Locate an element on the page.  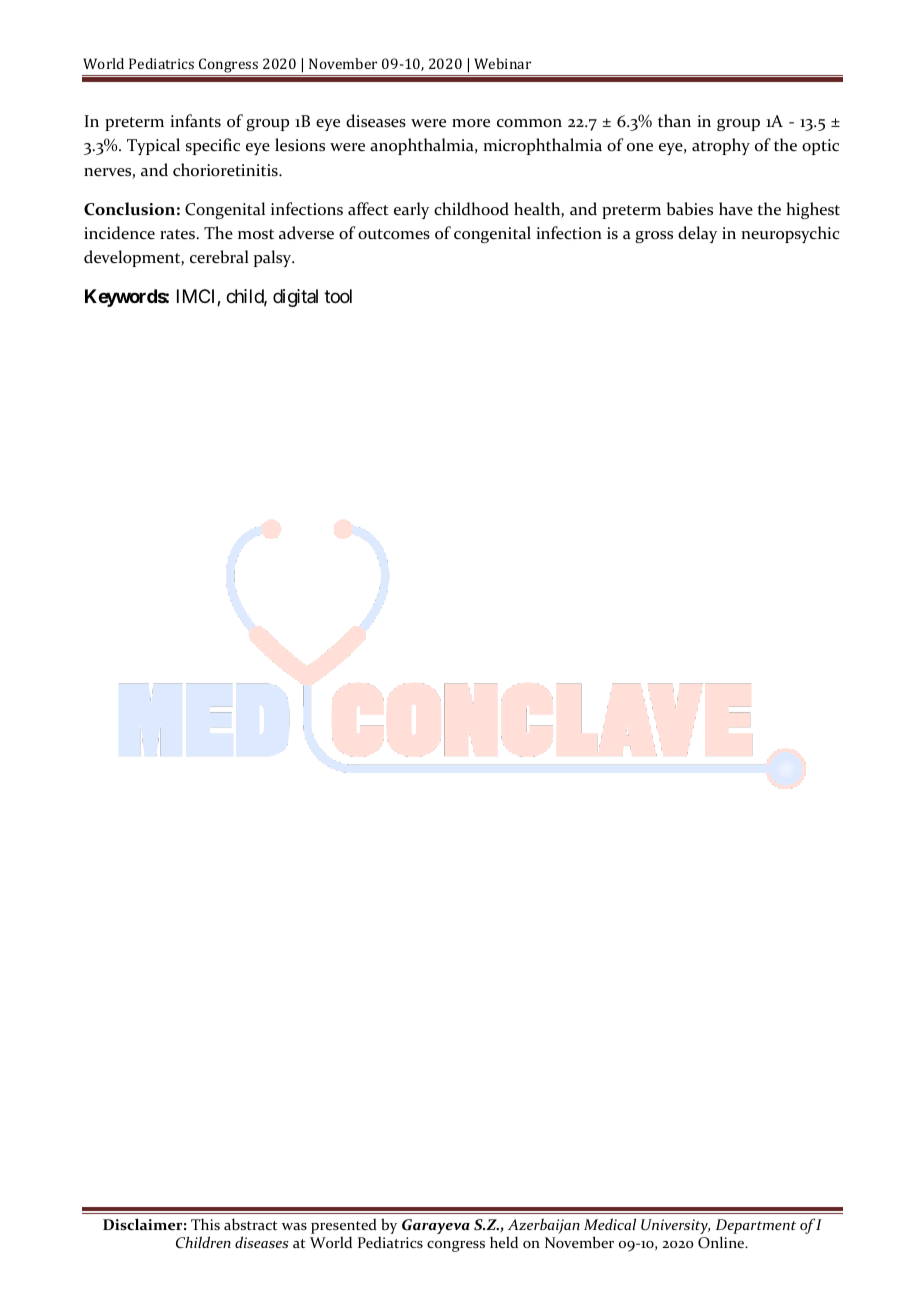
more is located at coordinates (471, 123).
